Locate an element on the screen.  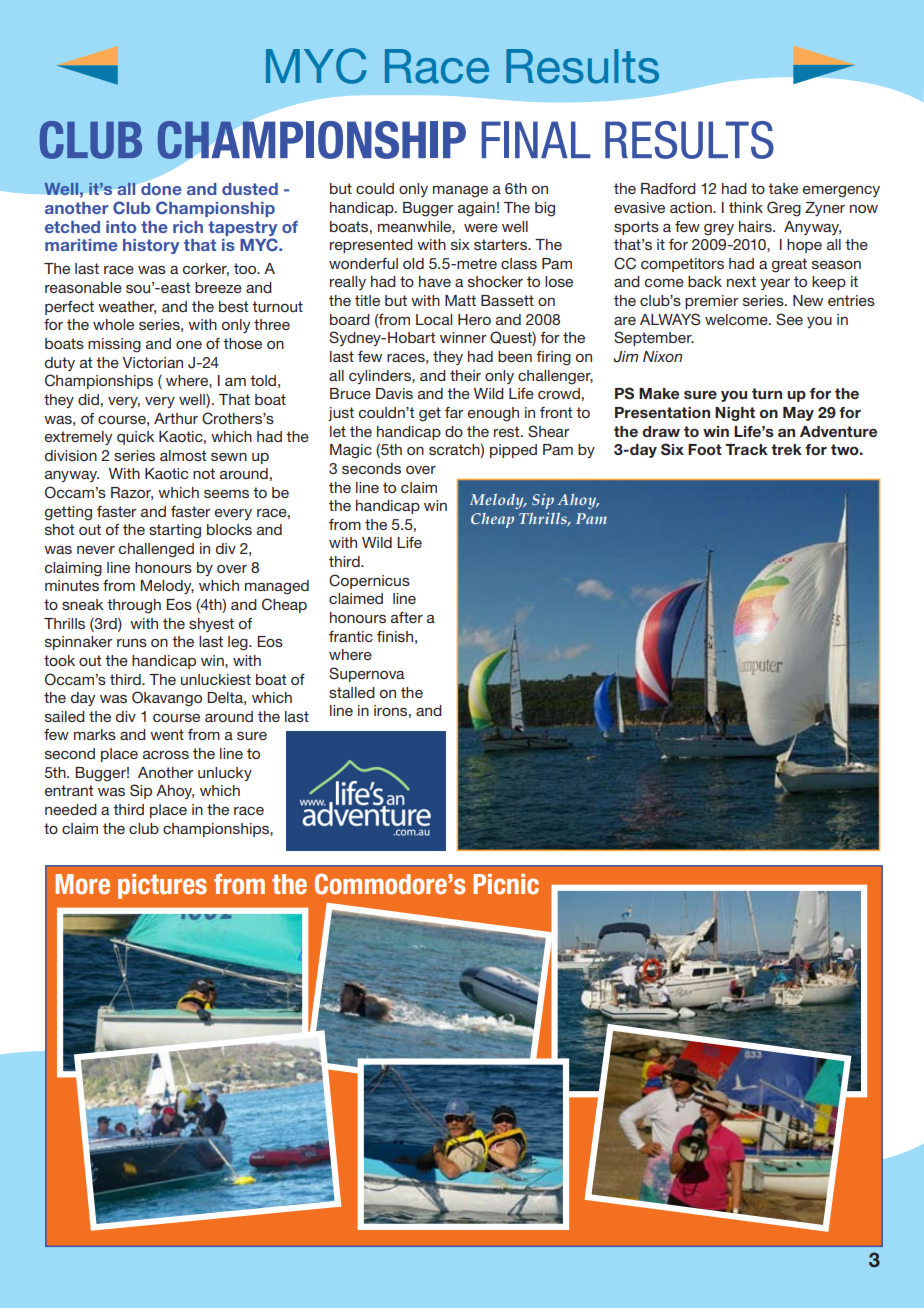
trek is located at coordinates (786, 449).
